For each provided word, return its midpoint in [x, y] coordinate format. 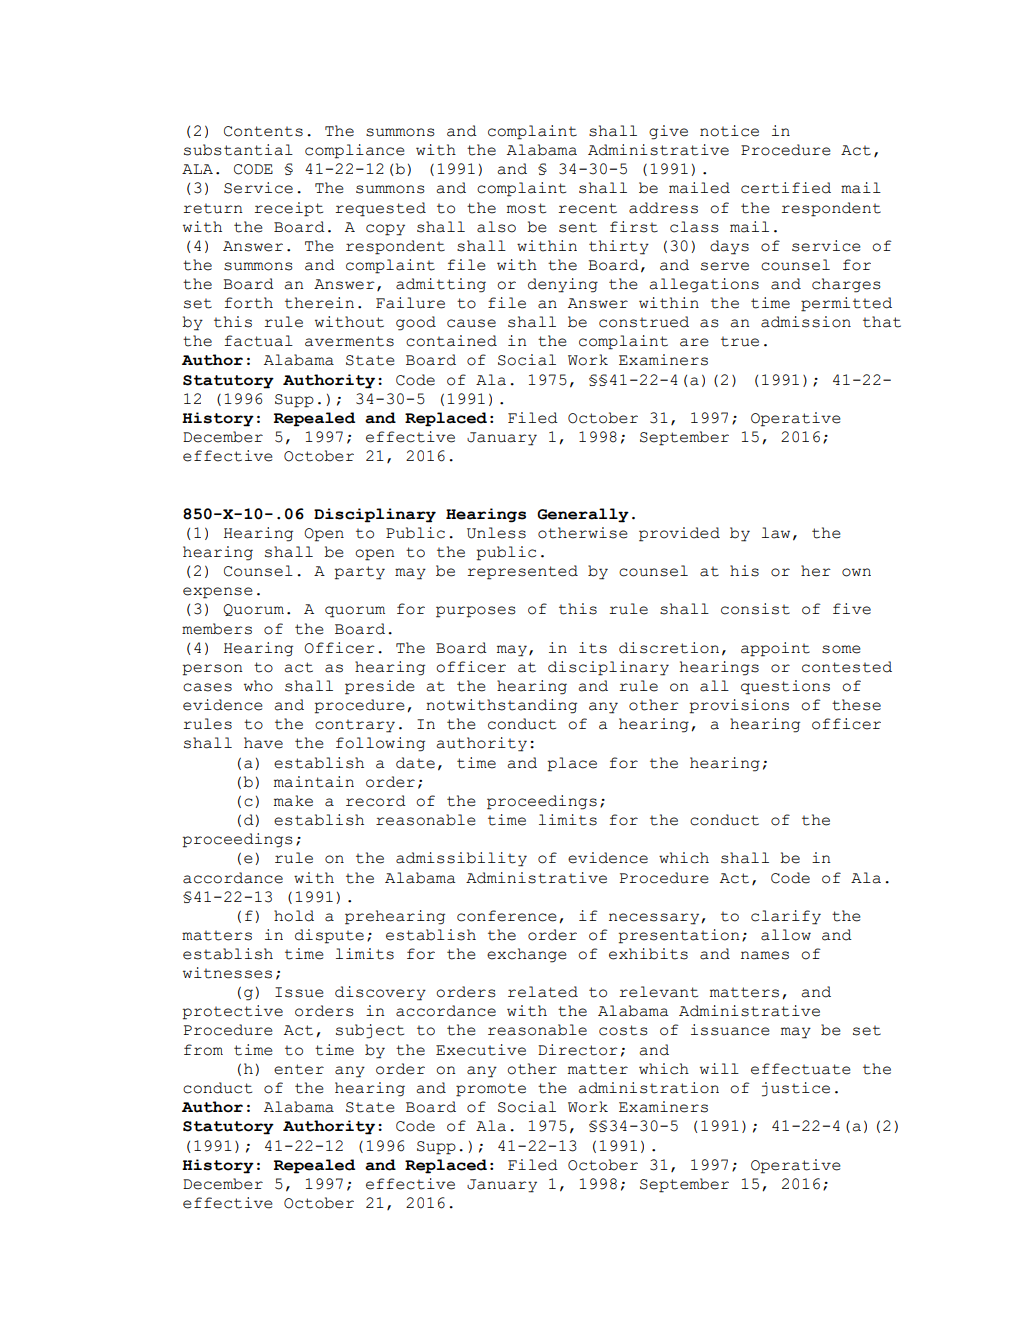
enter [299, 1069]
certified [786, 188]
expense [218, 593]
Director [578, 1050]
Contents [263, 131]
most [526, 208]
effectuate [801, 1069]
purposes [476, 612]
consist [755, 609]
